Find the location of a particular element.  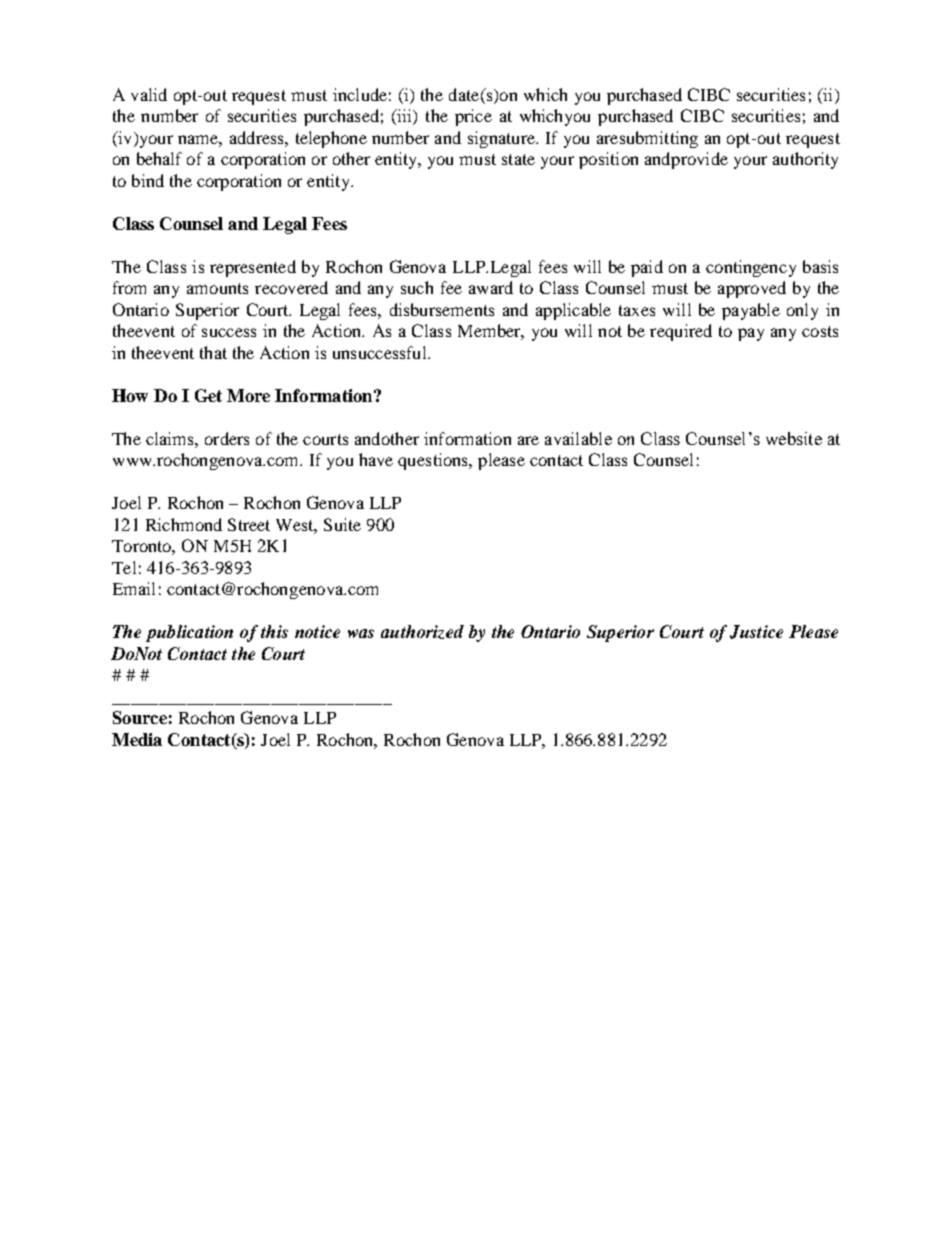

valid is located at coordinates (149, 94).
